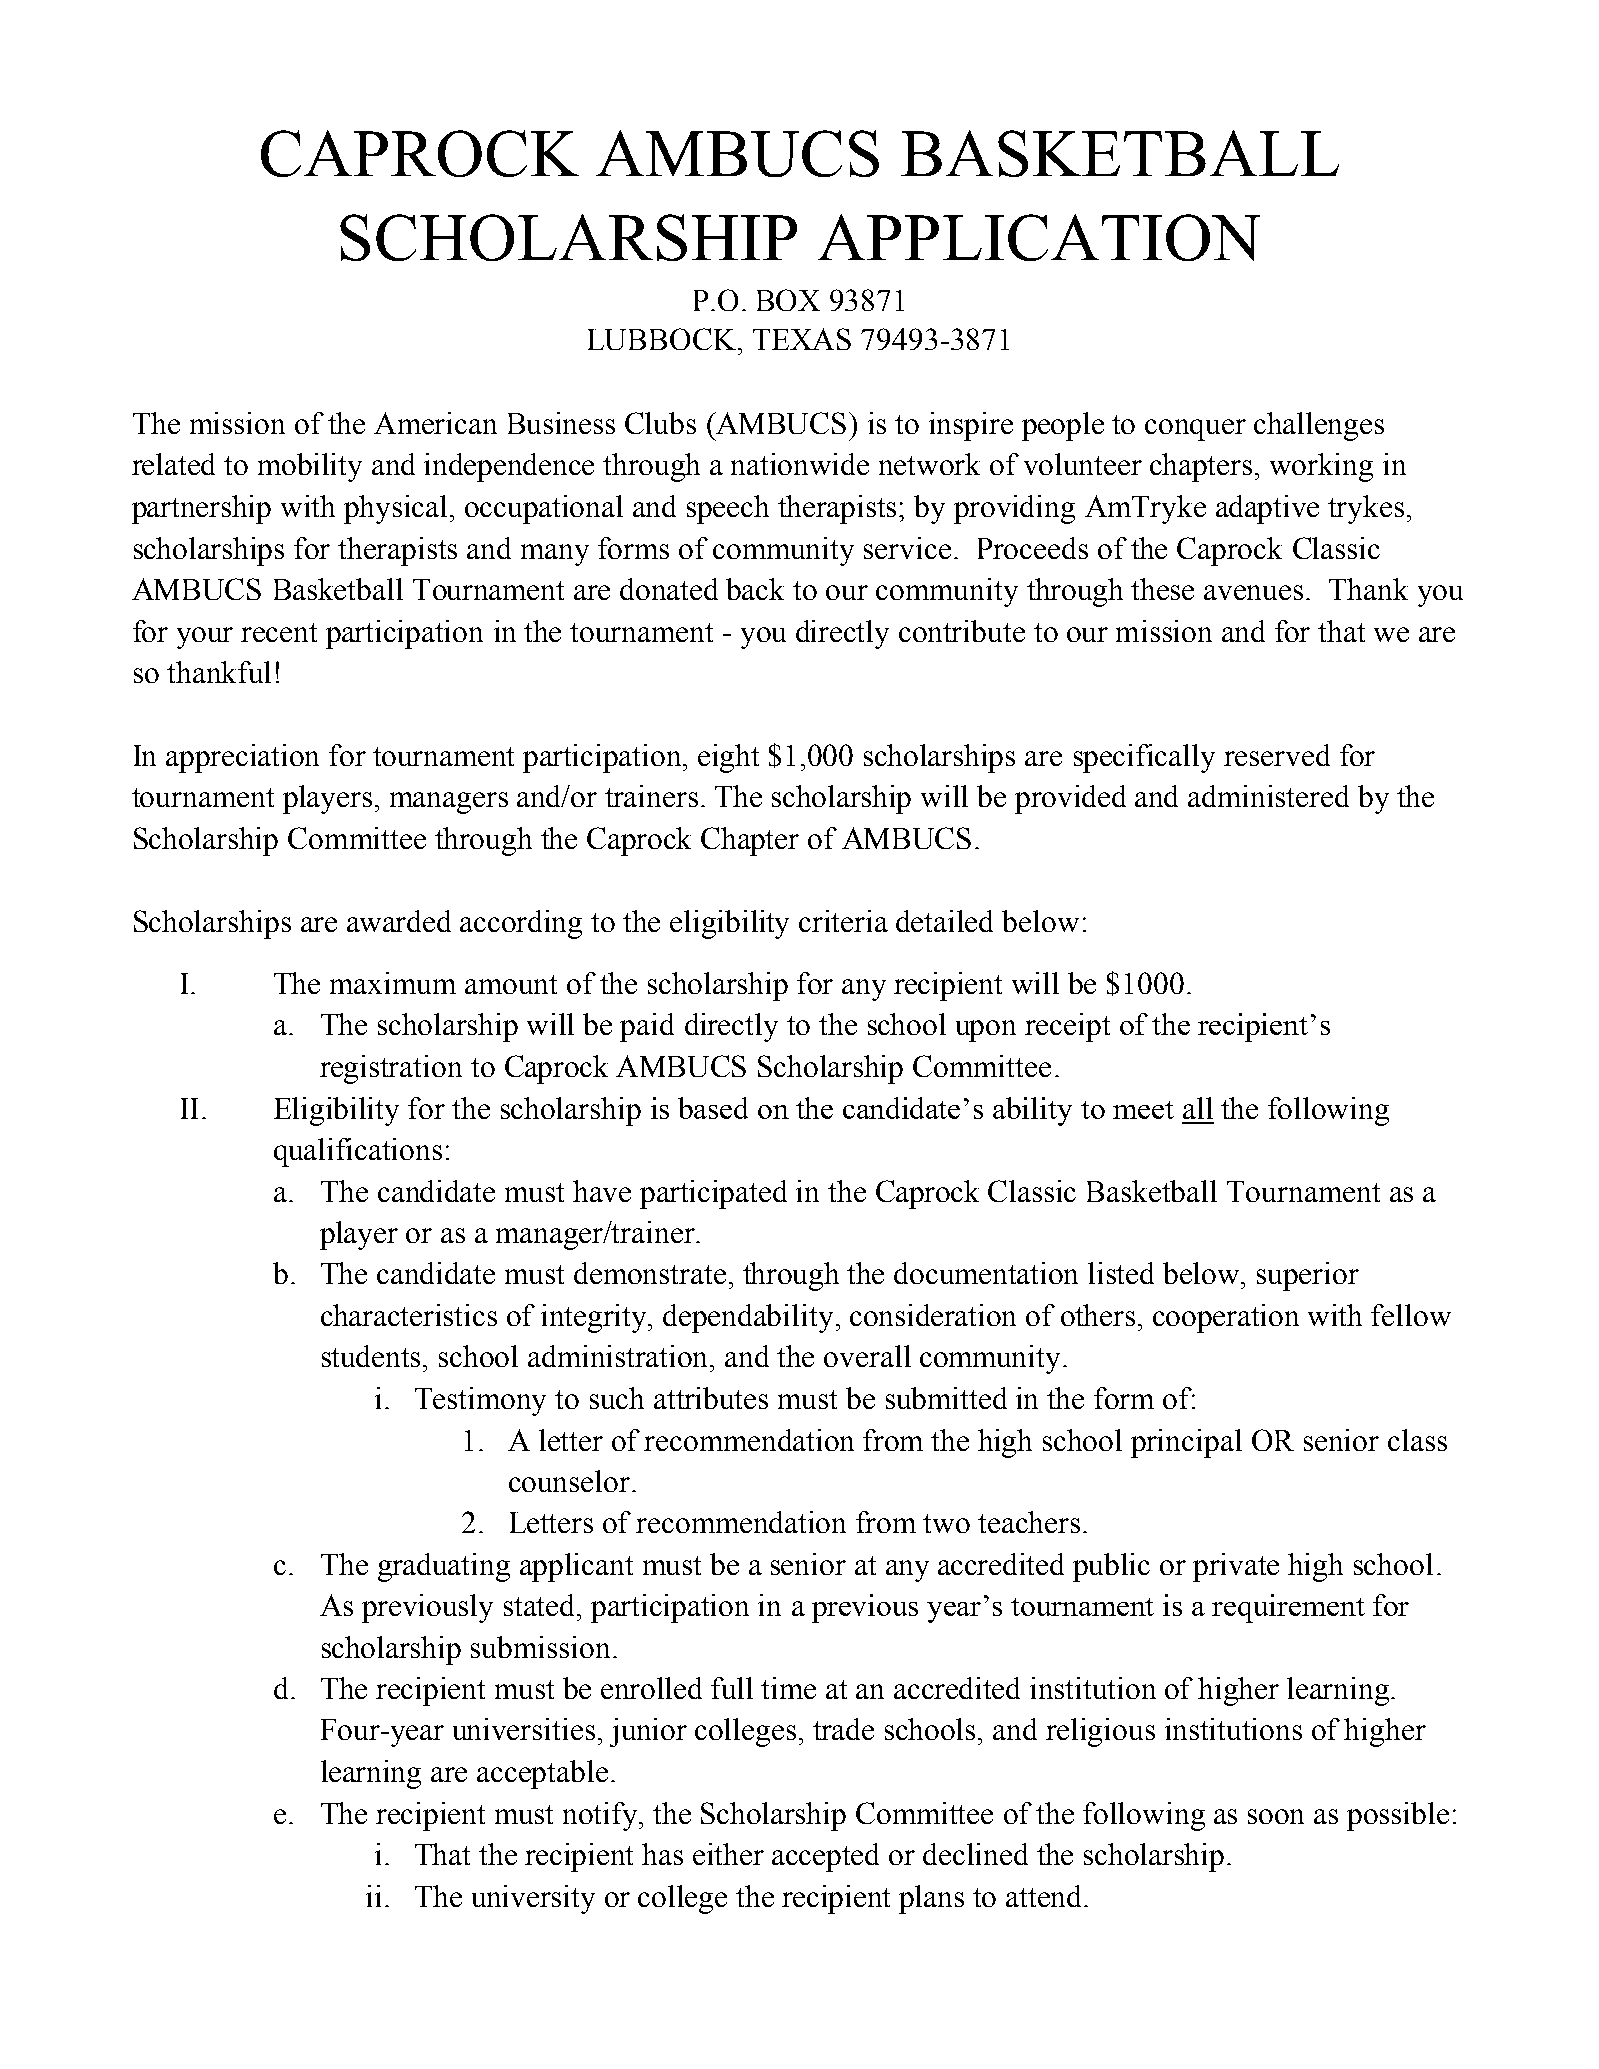 The height and width of the image is (2069, 1599). What do you see at coordinates (533, 1899) in the image?
I see `university` at bounding box center [533, 1899].
